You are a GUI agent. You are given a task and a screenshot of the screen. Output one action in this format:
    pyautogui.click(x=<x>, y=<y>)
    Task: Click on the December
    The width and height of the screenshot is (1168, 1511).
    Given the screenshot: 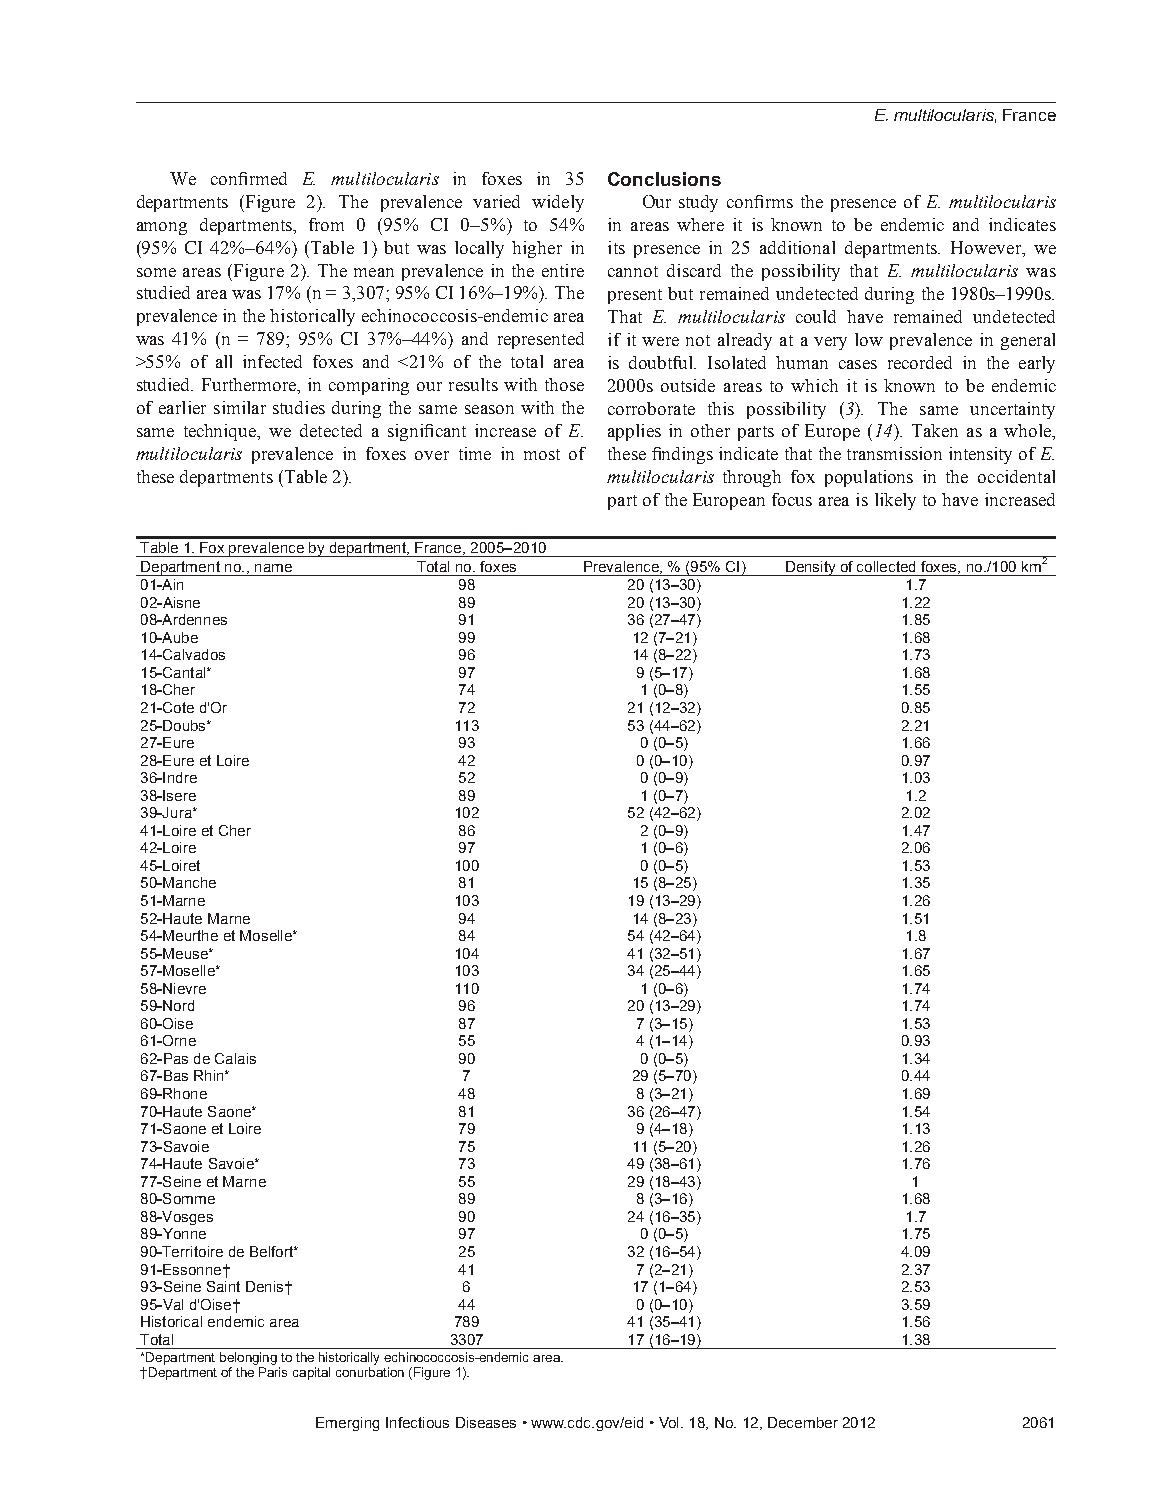 What is the action you would take?
    pyautogui.click(x=803, y=1422)
